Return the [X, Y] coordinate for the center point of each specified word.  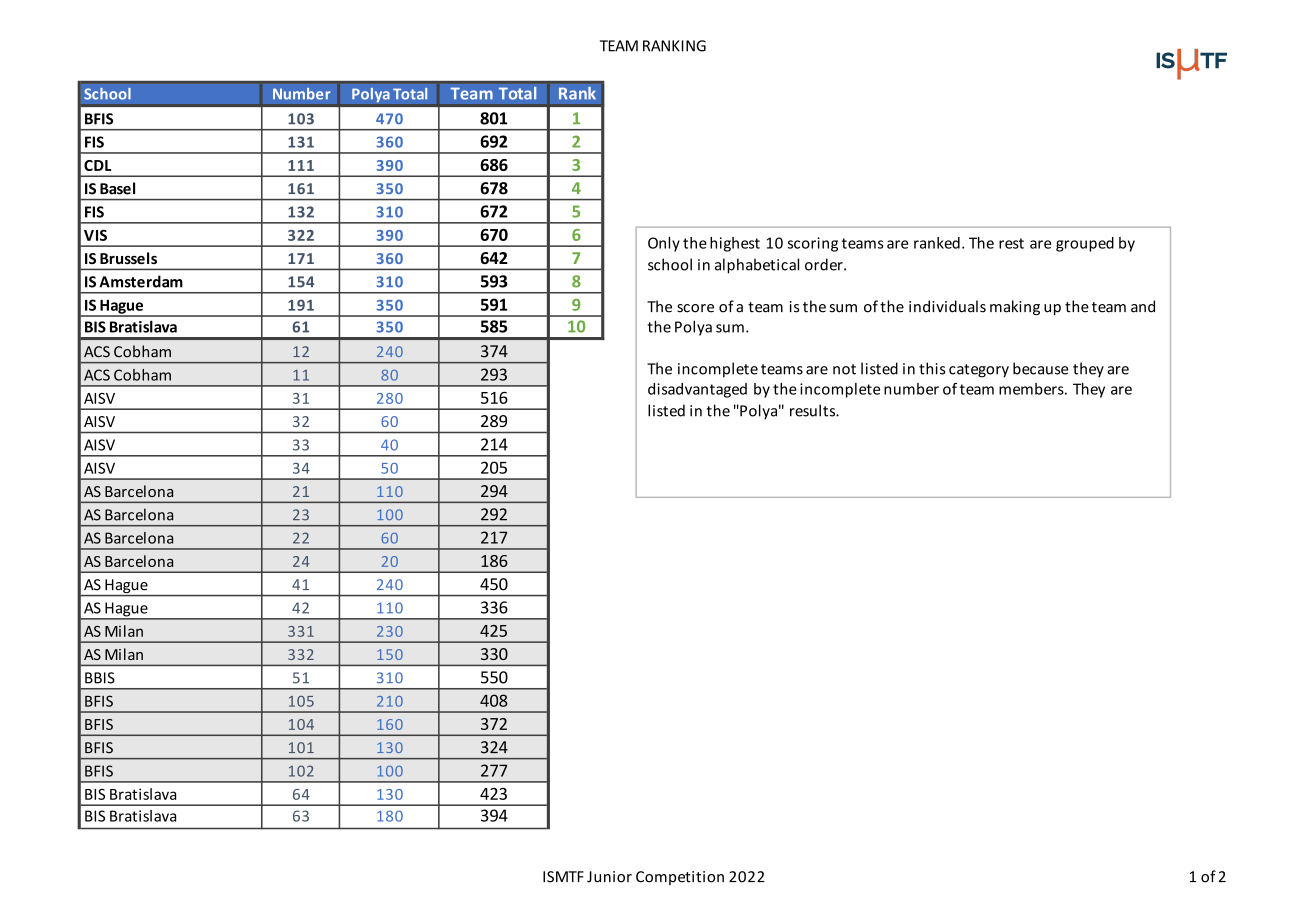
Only [664, 244]
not [844, 369]
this [932, 368]
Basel [117, 188]
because [1040, 368]
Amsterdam [141, 281]
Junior [609, 877]
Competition [680, 878]
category [979, 371]
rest [1011, 243]
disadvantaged [697, 390]
